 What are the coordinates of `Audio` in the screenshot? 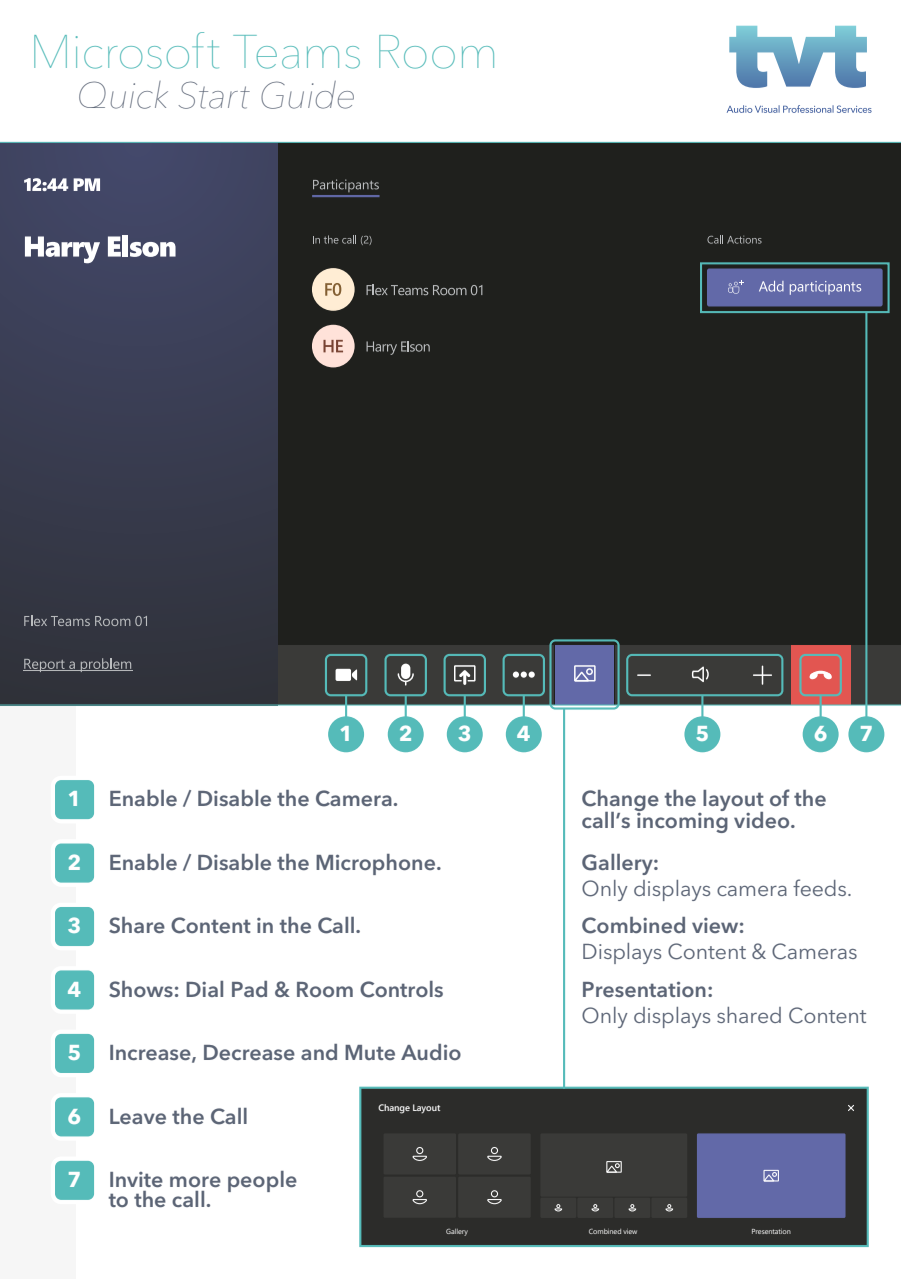 It's located at (431, 1052).
